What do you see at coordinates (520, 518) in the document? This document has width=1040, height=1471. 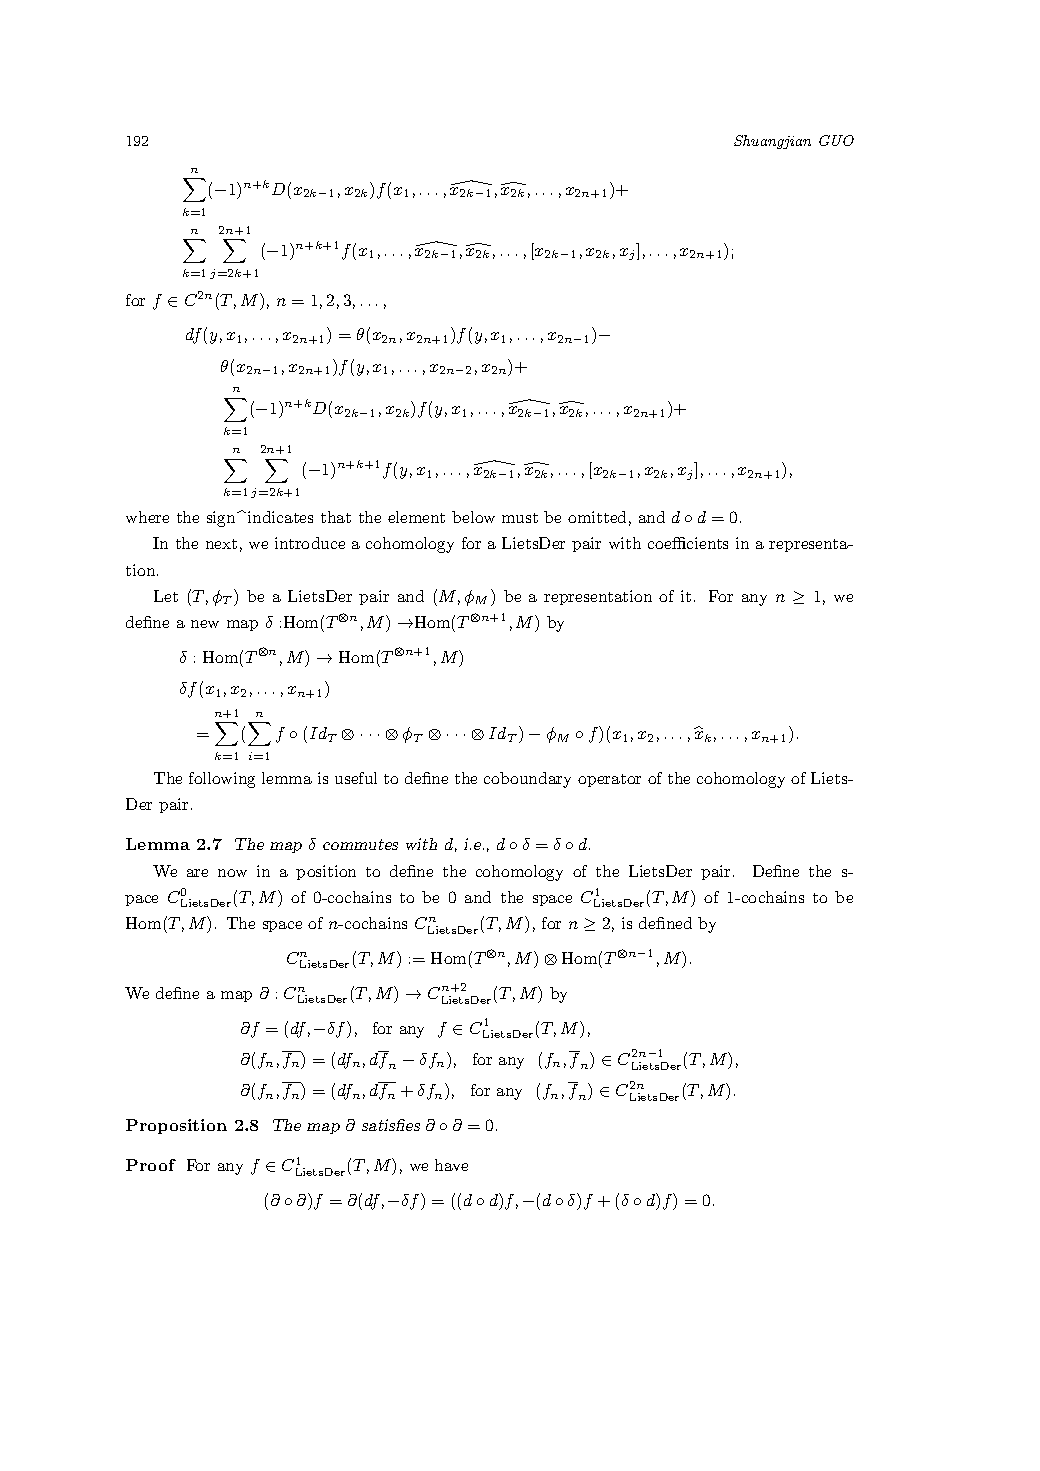 I see `must` at bounding box center [520, 518].
